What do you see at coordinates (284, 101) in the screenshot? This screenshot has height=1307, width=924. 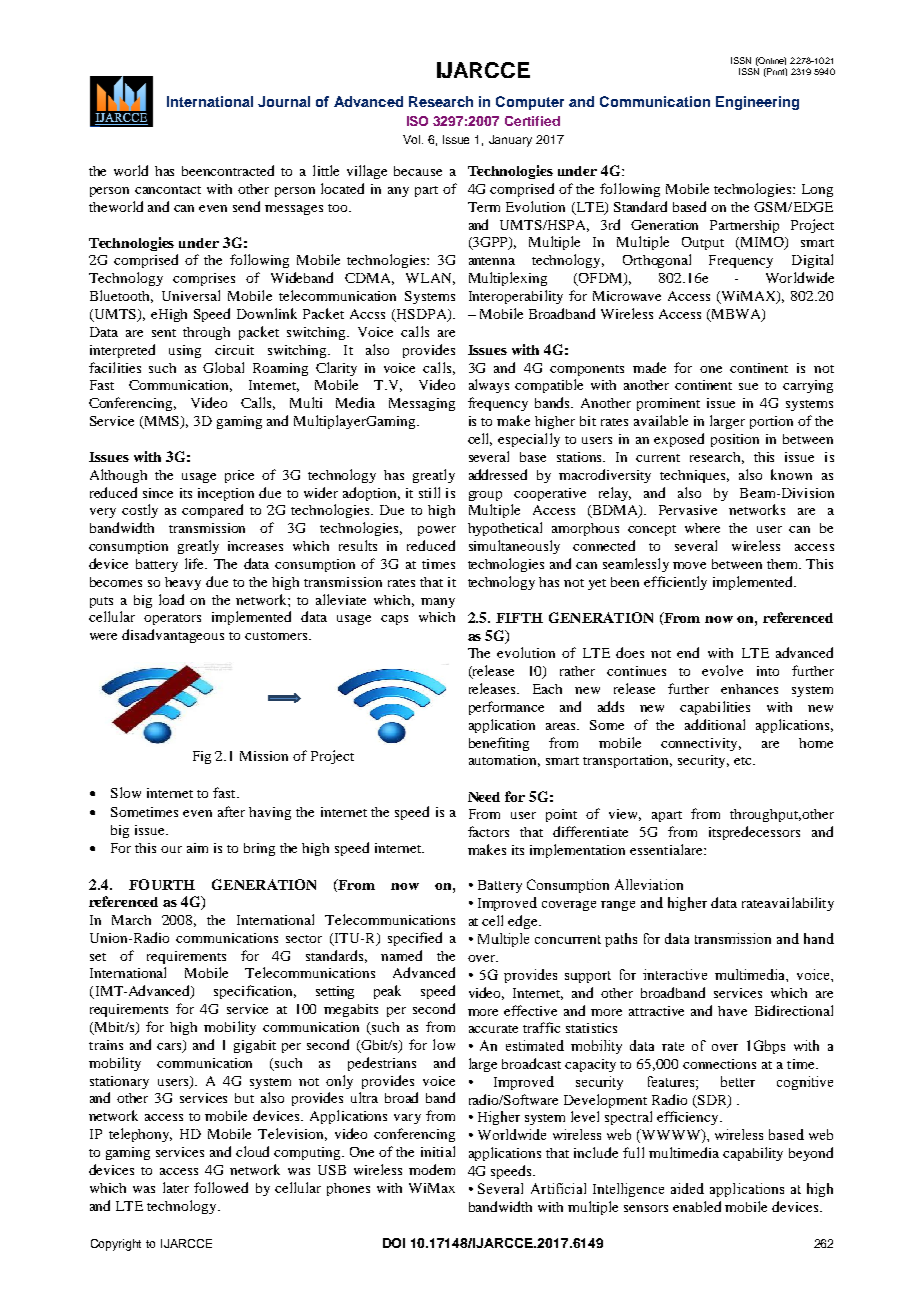 I see `Journal` at bounding box center [284, 101].
